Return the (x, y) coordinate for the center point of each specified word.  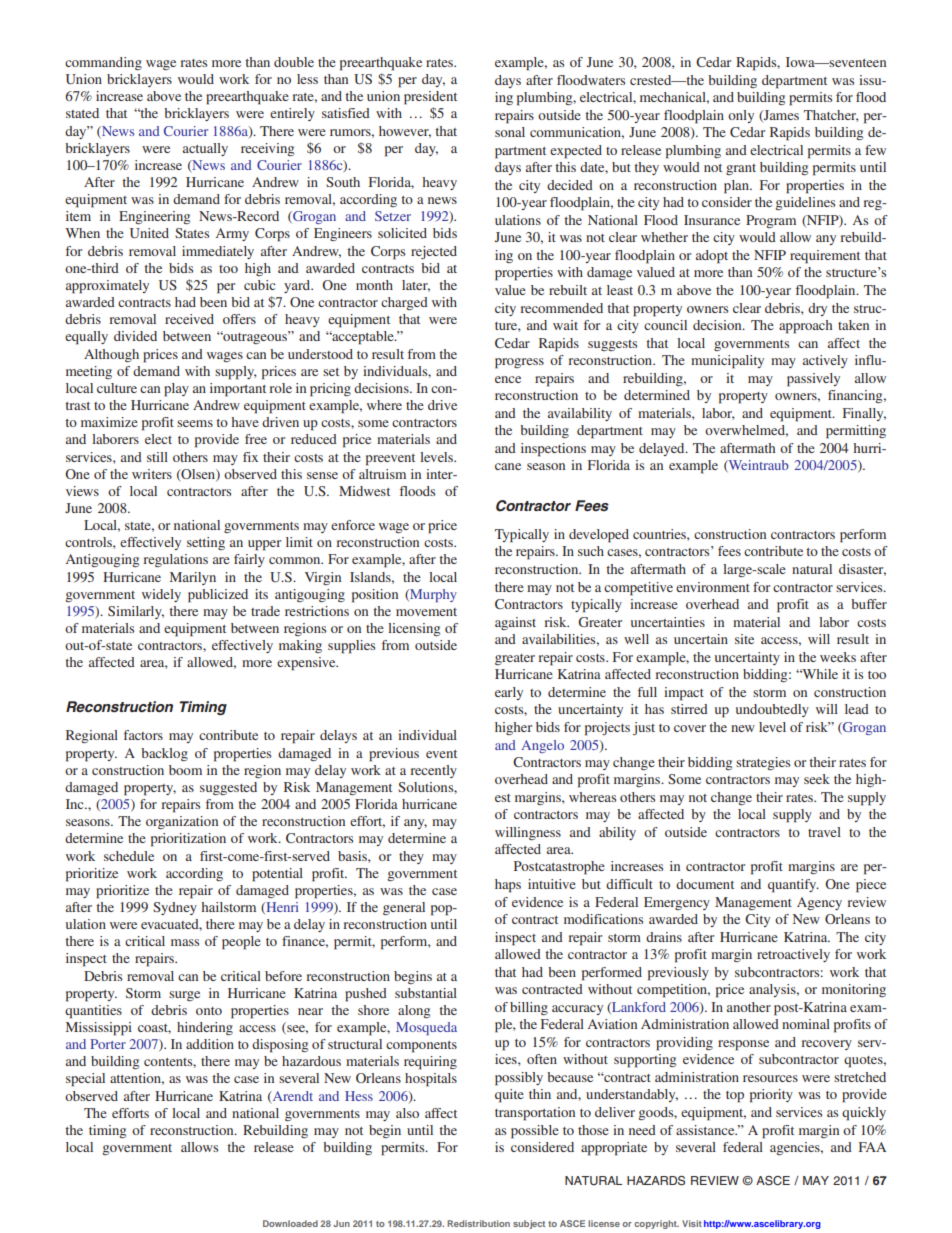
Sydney (175, 908)
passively (813, 380)
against (515, 623)
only (741, 116)
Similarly (136, 612)
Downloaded (290, 1223)
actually (205, 149)
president (430, 98)
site (744, 639)
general (404, 908)
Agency (819, 903)
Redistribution (478, 1223)
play (176, 390)
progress (519, 363)
